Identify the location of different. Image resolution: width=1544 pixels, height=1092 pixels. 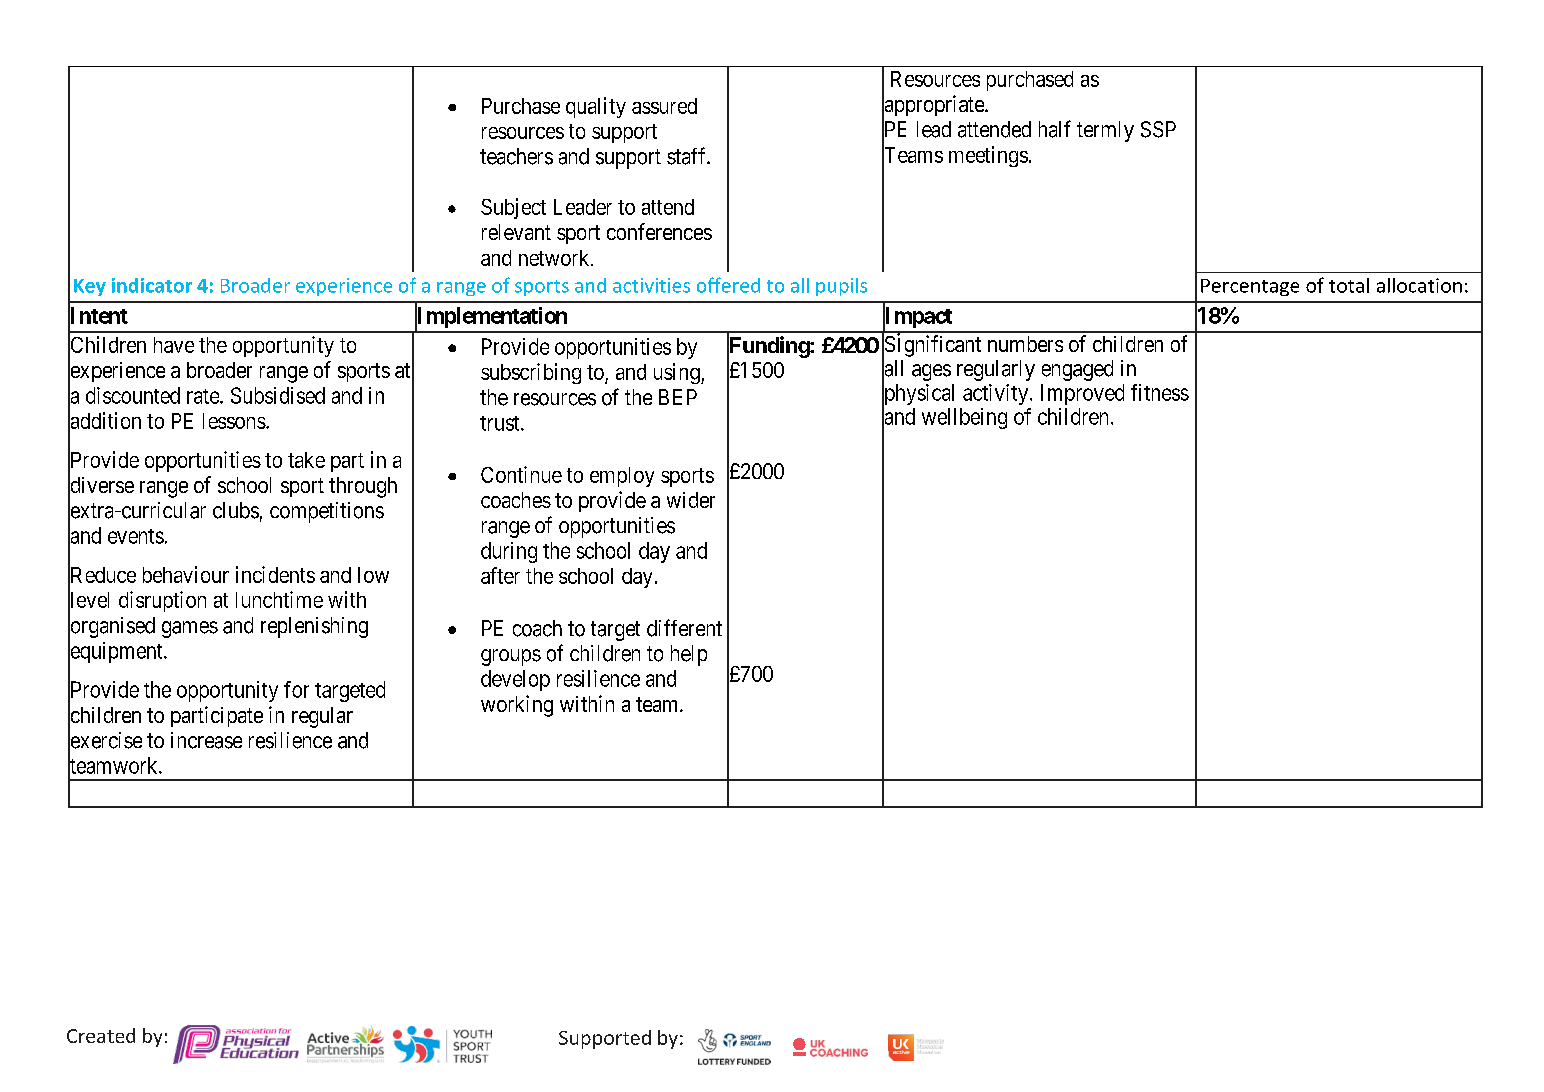
(684, 628).
